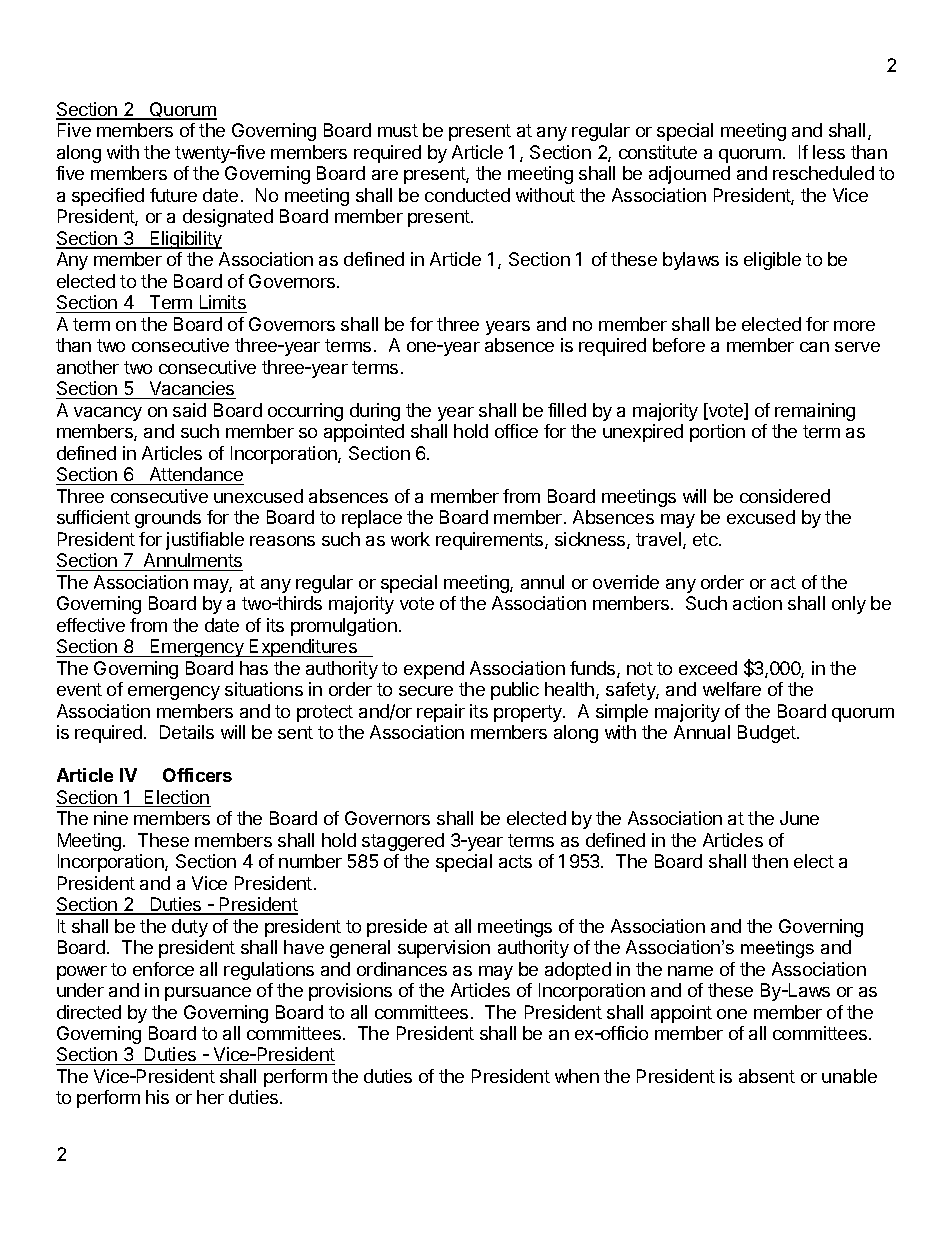 The height and width of the page is (1233, 952). I want to click on nine, so click(111, 818).
